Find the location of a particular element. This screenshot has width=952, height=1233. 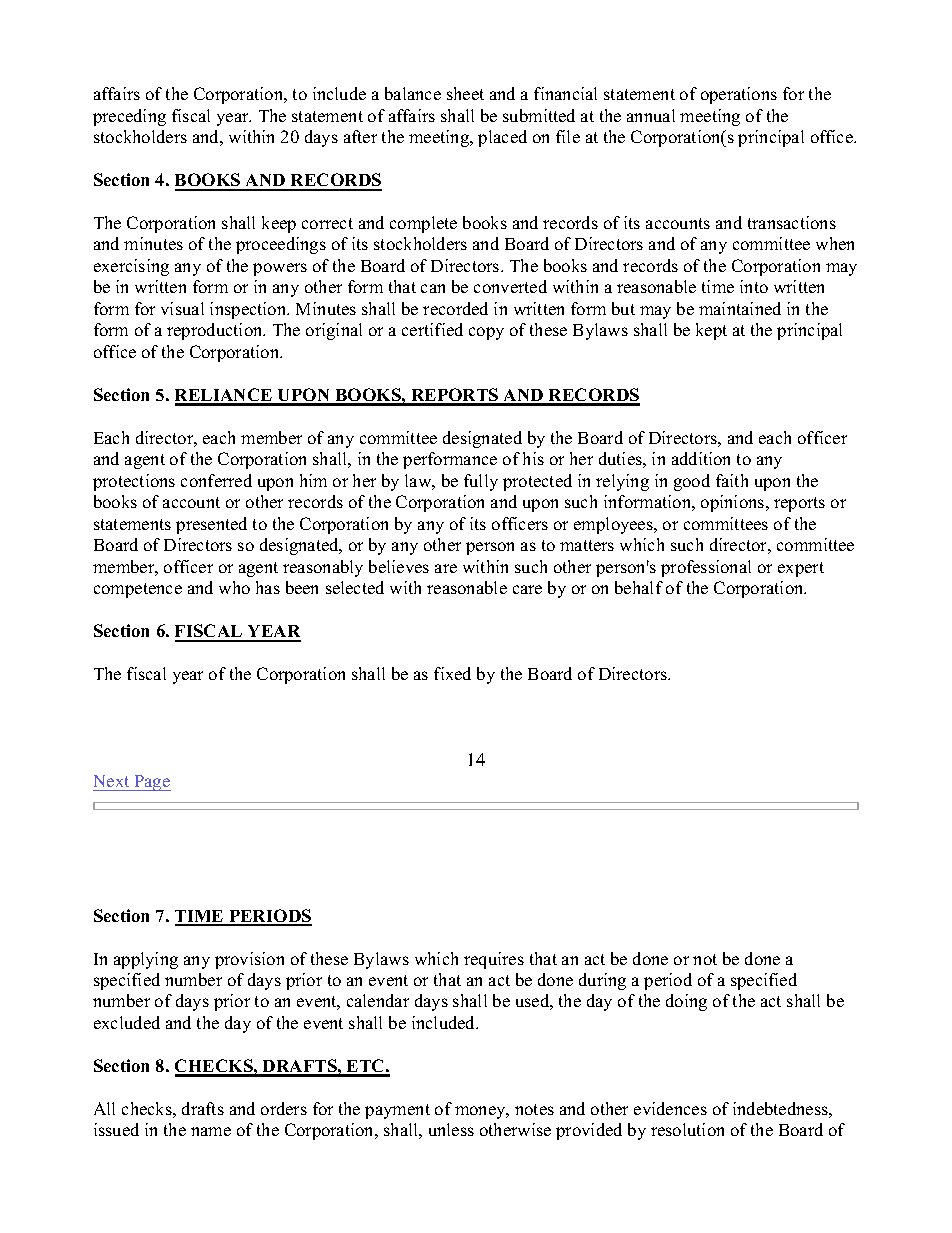

placed is located at coordinates (502, 138).
